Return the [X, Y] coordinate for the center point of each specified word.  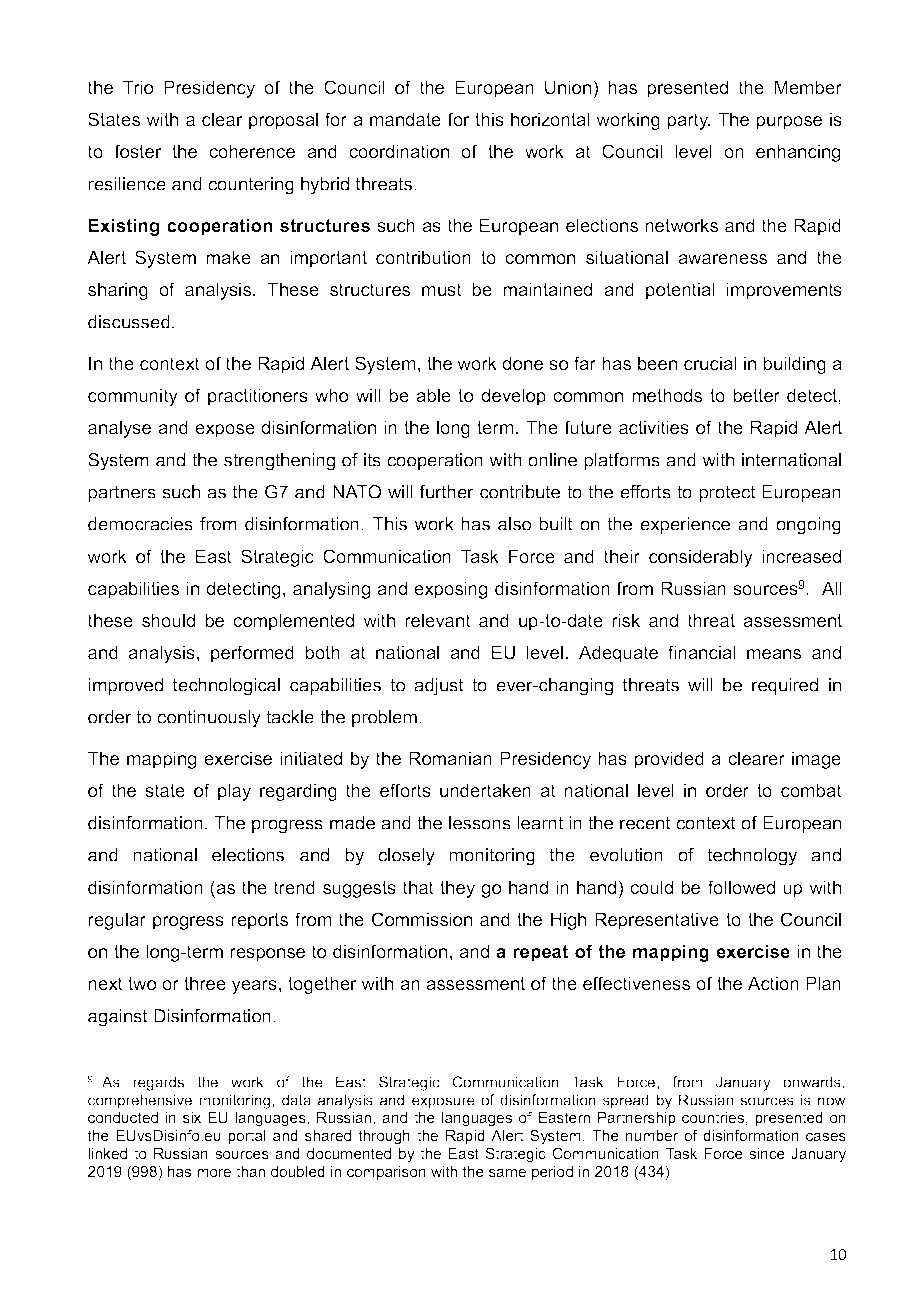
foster [138, 151]
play [234, 792]
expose [225, 431]
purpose [789, 123]
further [446, 492]
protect [727, 493]
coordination [399, 151]
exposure [443, 1103]
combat [811, 790]
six [192, 1117]
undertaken [485, 790]
